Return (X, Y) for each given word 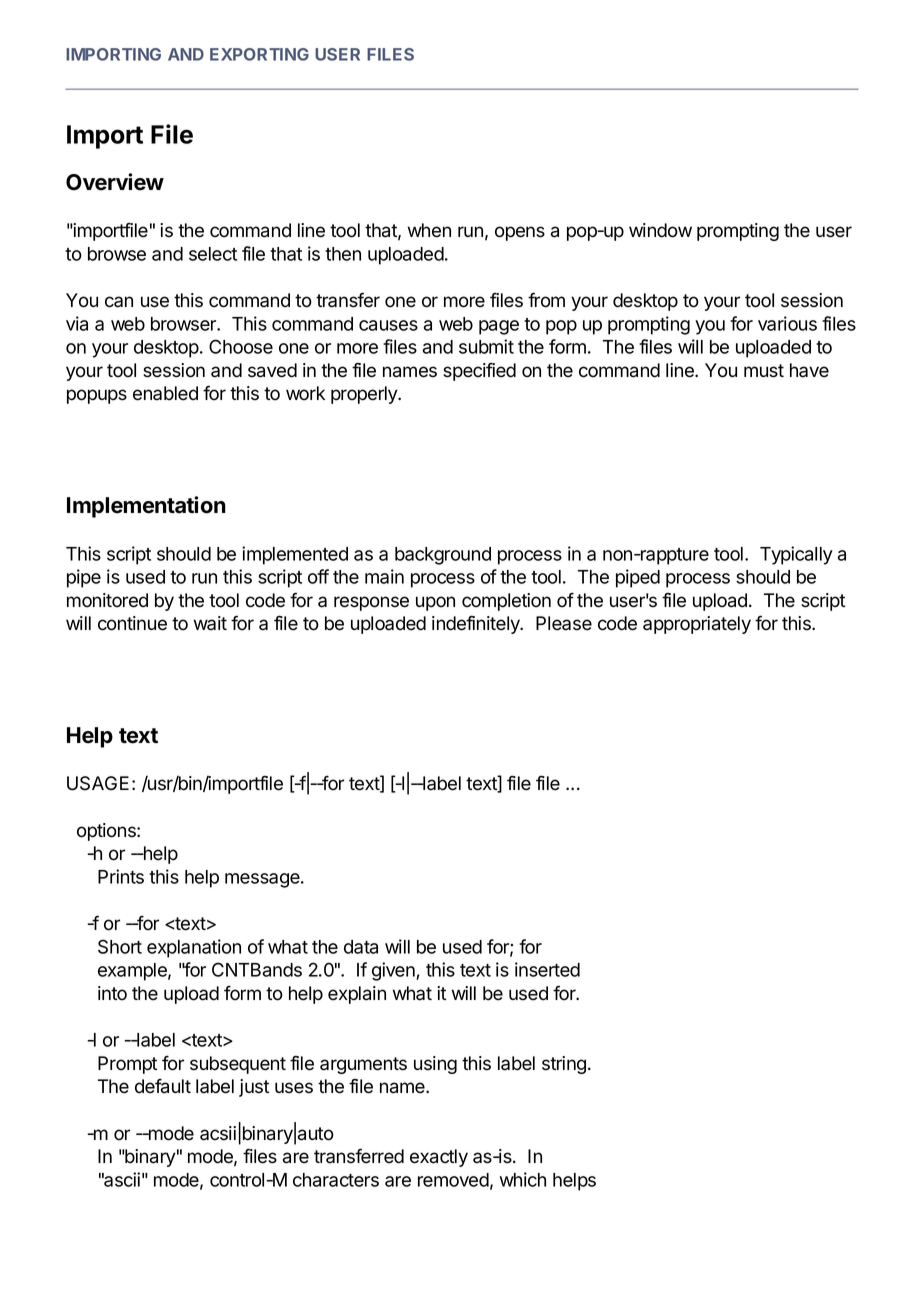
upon (435, 603)
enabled (165, 393)
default (163, 1086)
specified (479, 371)
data (361, 947)
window (660, 230)
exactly (439, 1158)
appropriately (697, 625)
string (564, 1065)
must (764, 371)
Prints (121, 876)
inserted (547, 969)
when (429, 230)
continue (132, 623)
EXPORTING (259, 54)
